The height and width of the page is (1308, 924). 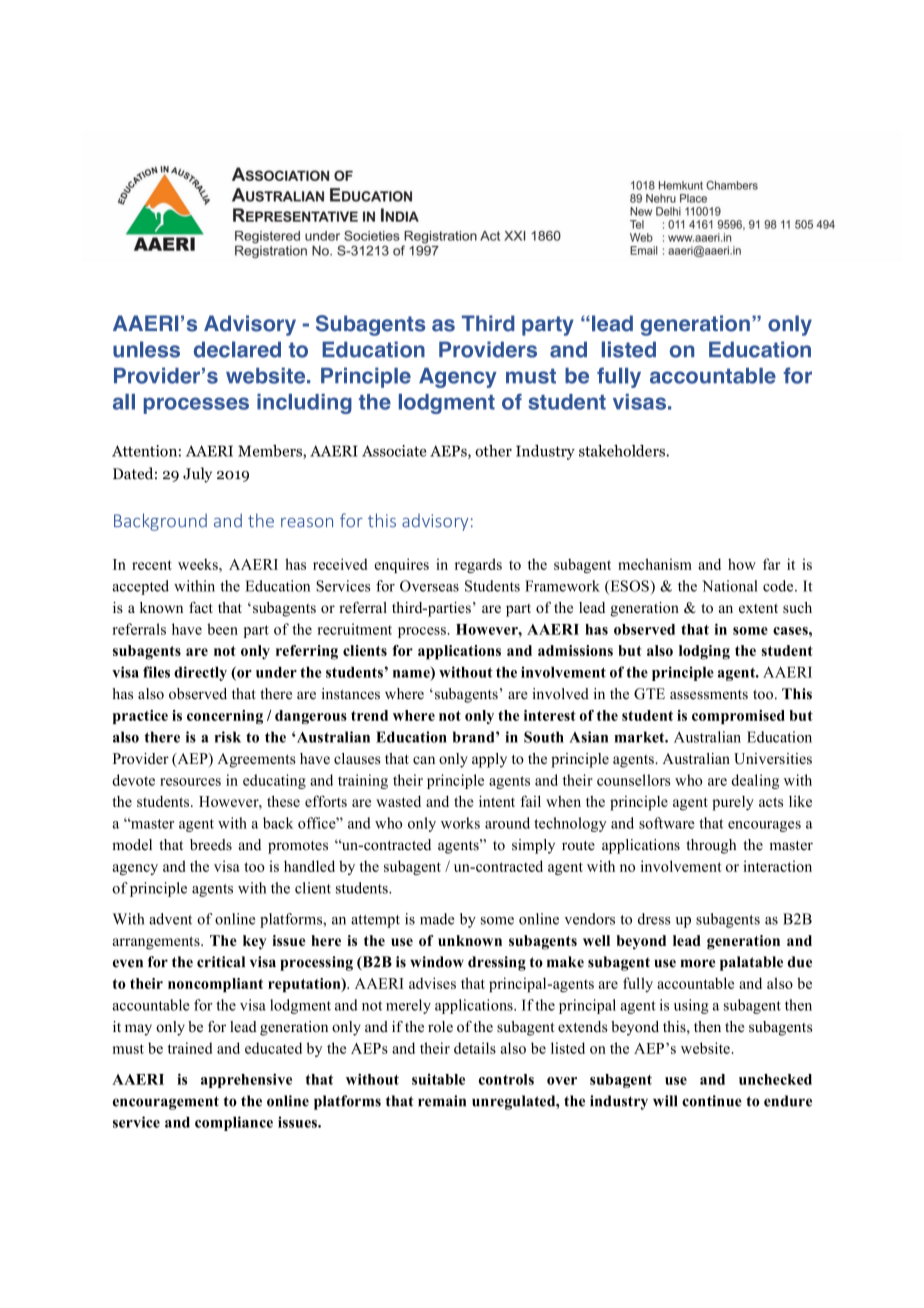 What do you see at coordinates (166, 1103) in the page?
I see `encouragement` at bounding box center [166, 1103].
